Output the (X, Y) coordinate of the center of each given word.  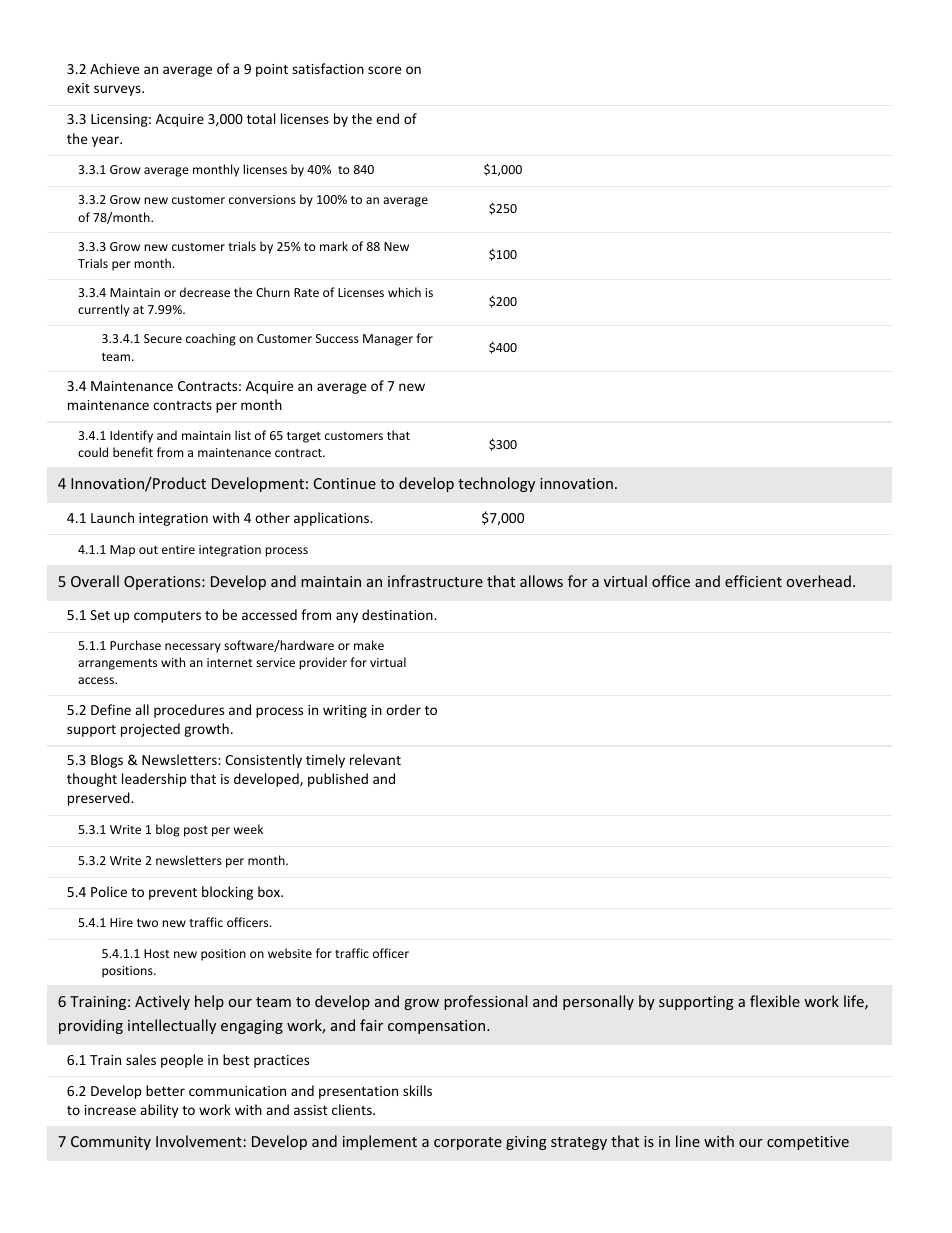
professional (485, 1002)
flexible (775, 1001)
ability (159, 1111)
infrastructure (435, 581)
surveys (118, 90)
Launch (112, 517)
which (404, 292)
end (387, 118)
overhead (819, 581)
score (385, 70)
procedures (189, 711)
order (403, 709)
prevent (173, 894)
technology (496, 484)
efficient (753, 581)
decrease (205, 292)
